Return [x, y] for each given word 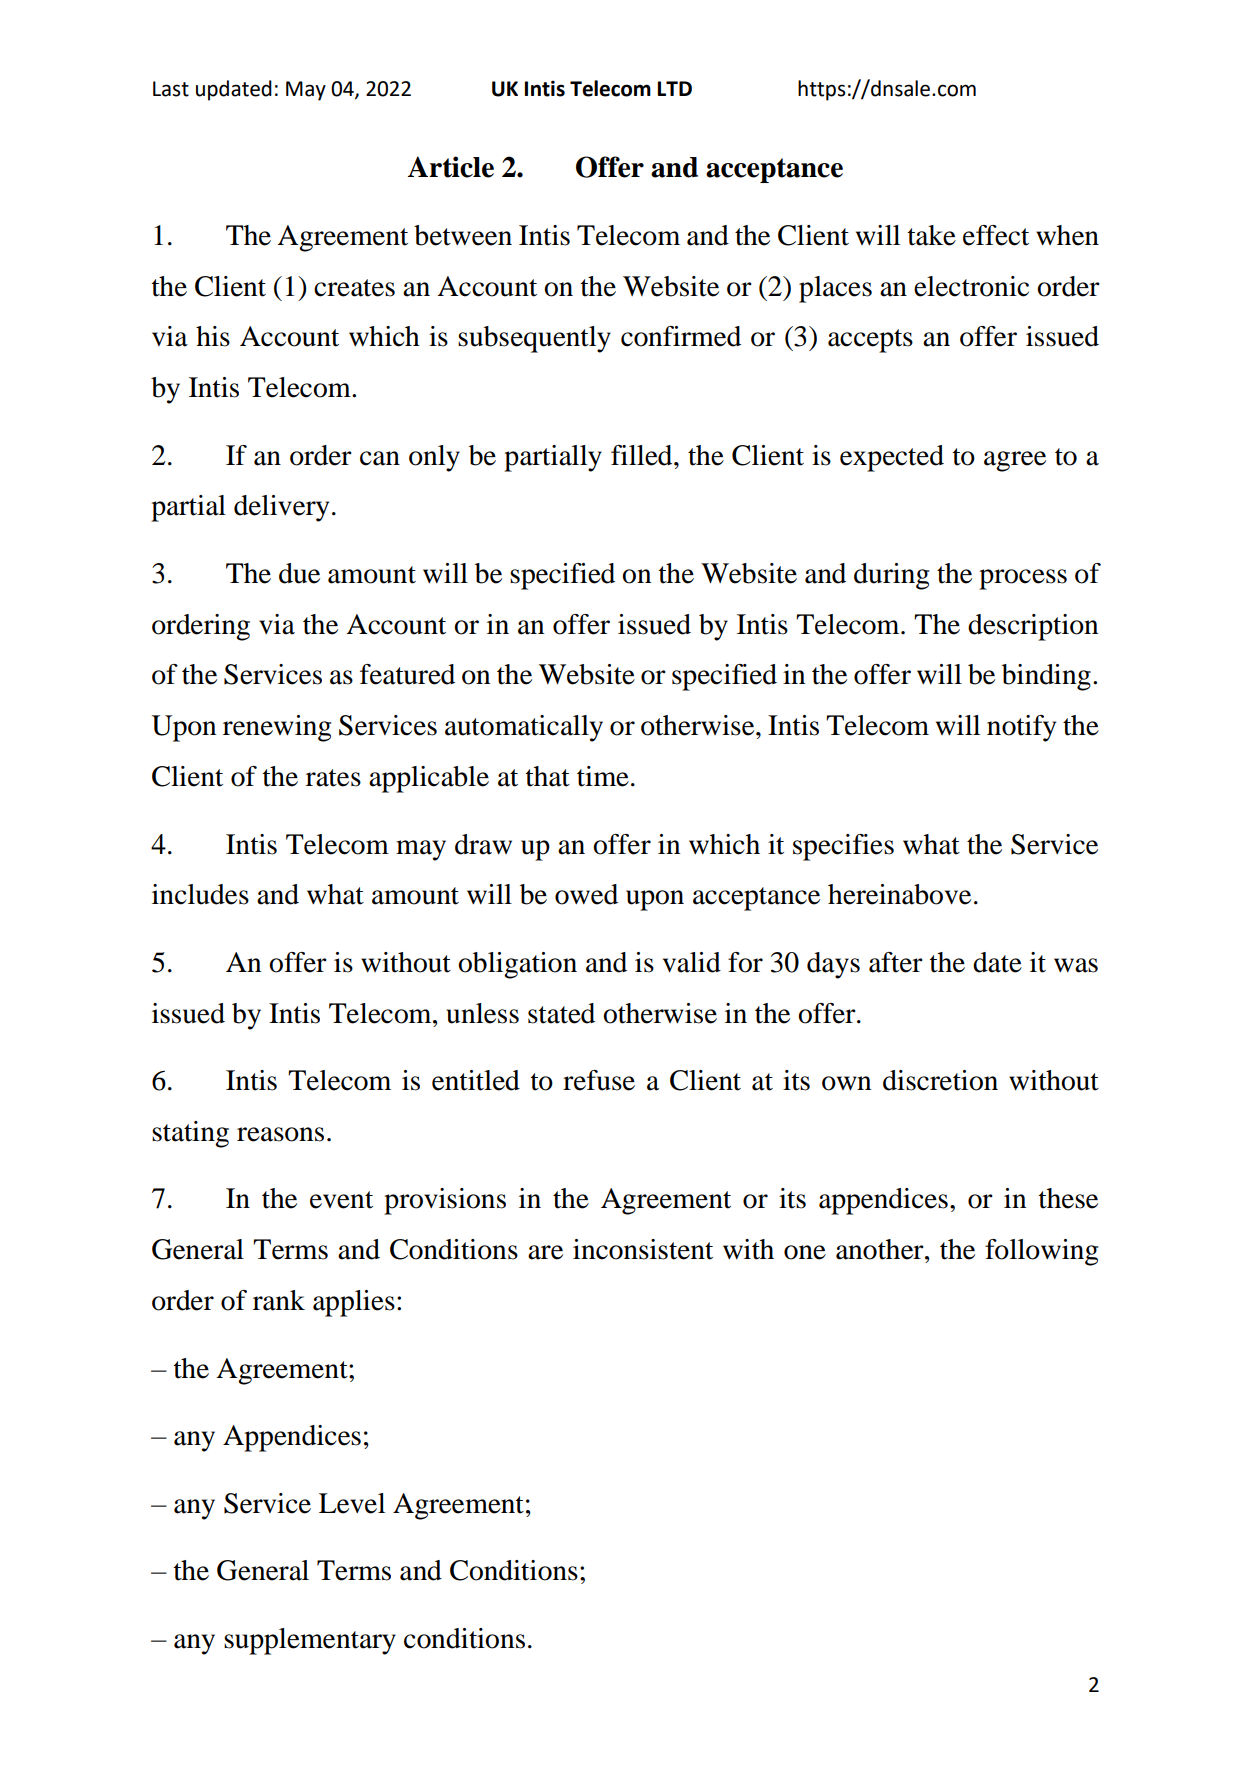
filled [643, 455]
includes [200, 894]
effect [996, 235]
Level [352, 1503]
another [881, 1249]
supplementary [310, 1641]
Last [171, 89]
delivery [281, 508]
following [1041, 1252]
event [341, 1200]
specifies [843, 847]
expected [892, 458]
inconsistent [643, 1249]
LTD [675, 88]
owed [586, 894]
